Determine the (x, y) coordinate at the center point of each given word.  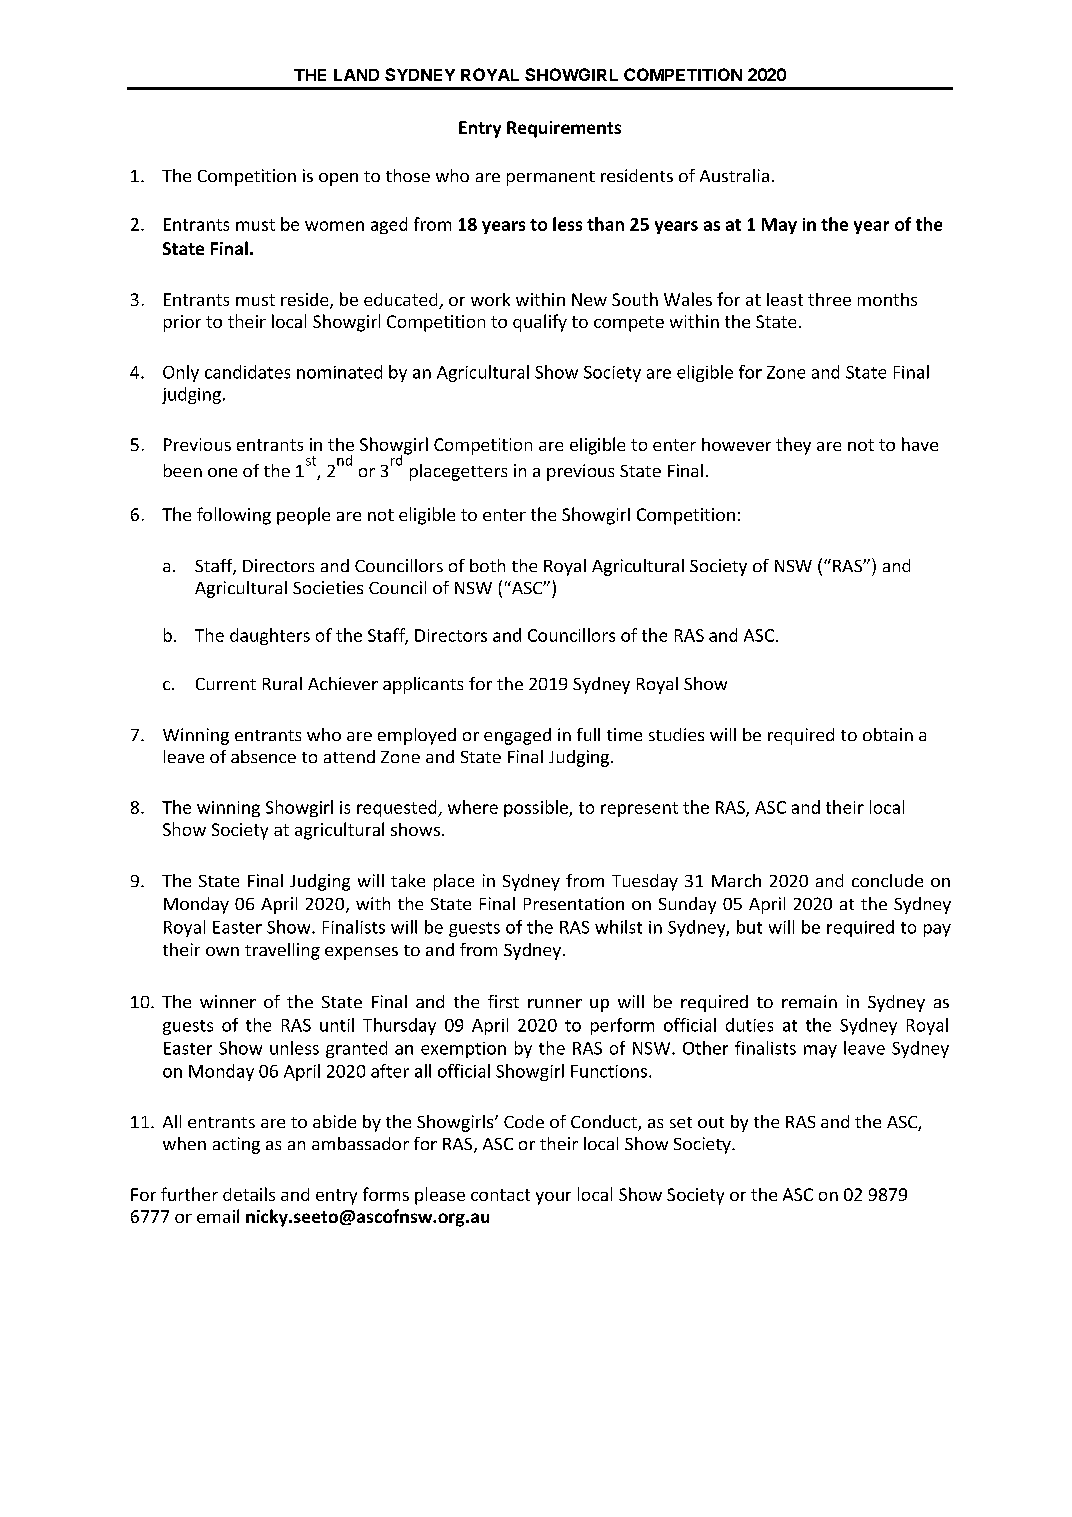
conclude (887, 880)
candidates (247, 372)
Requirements (564, 129)
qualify (540, 323)
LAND (356, 75)
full (588, 734)
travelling (282, 951)
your (553, 1198)
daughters (270, 636)
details (249, 1194)
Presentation (574, 903)
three (829, 299)
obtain (888, 734)
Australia (734, 175)
